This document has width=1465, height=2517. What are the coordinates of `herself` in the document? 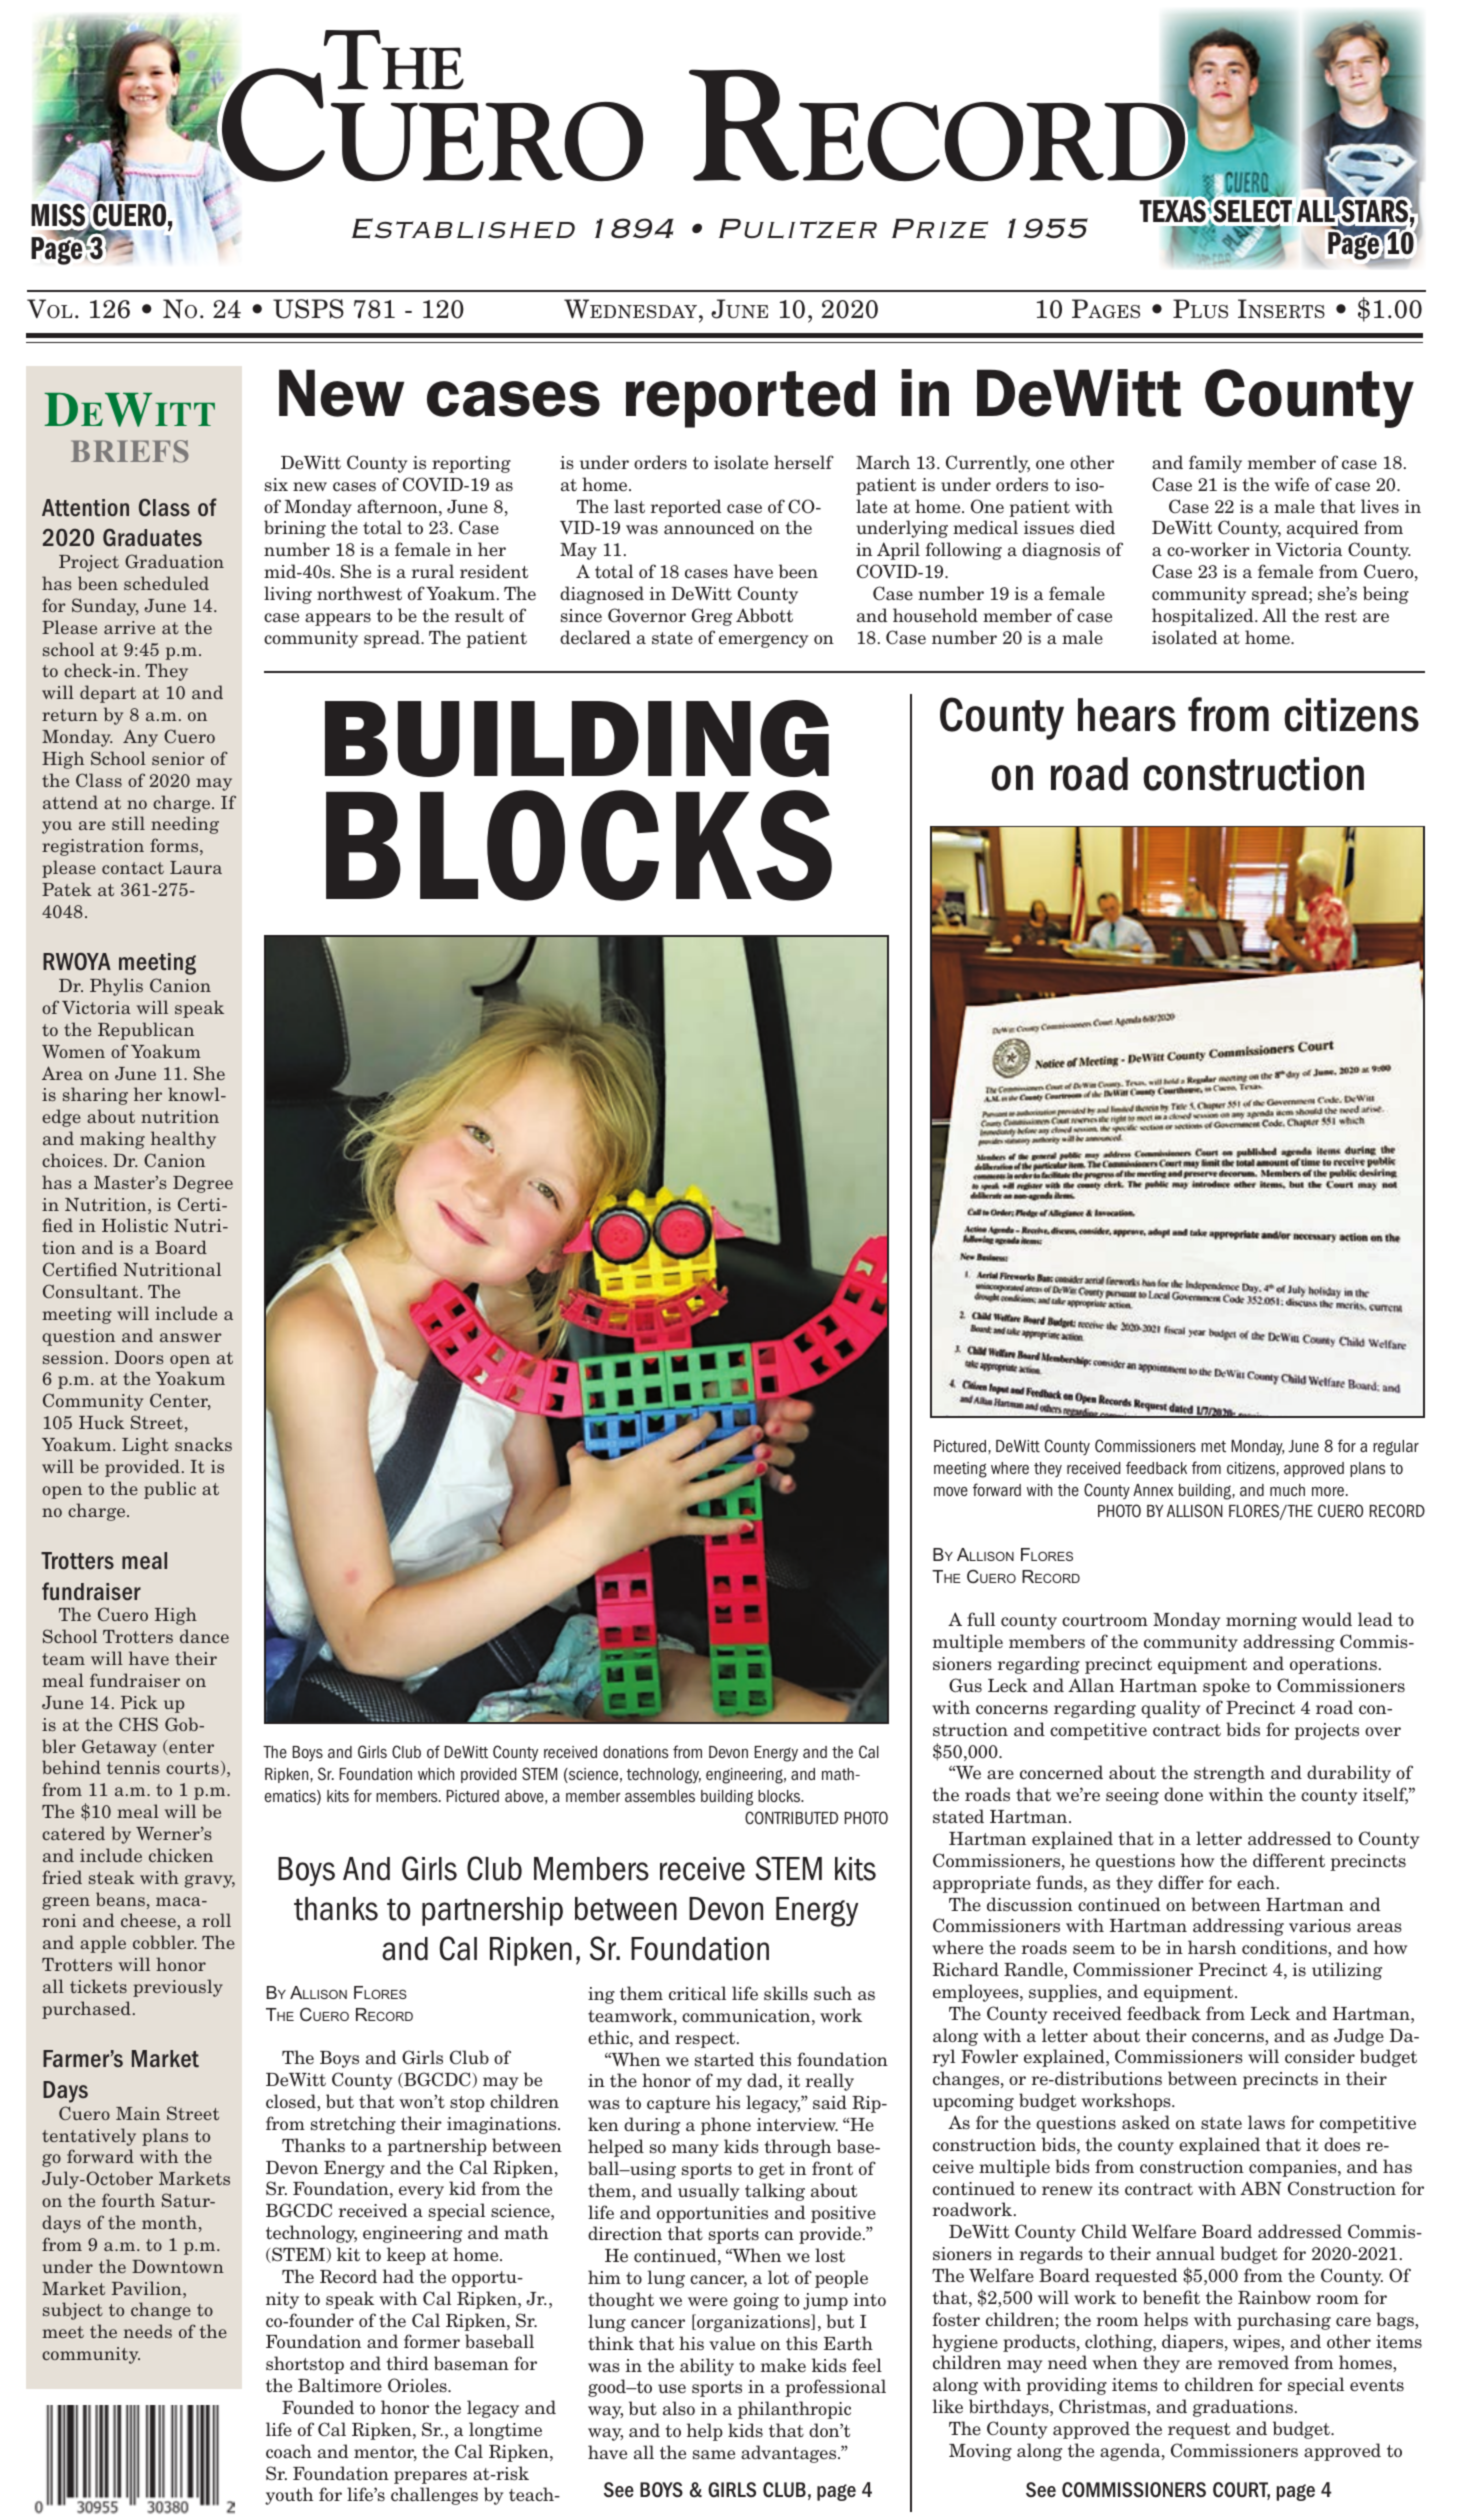 It's located at (804, 462).
